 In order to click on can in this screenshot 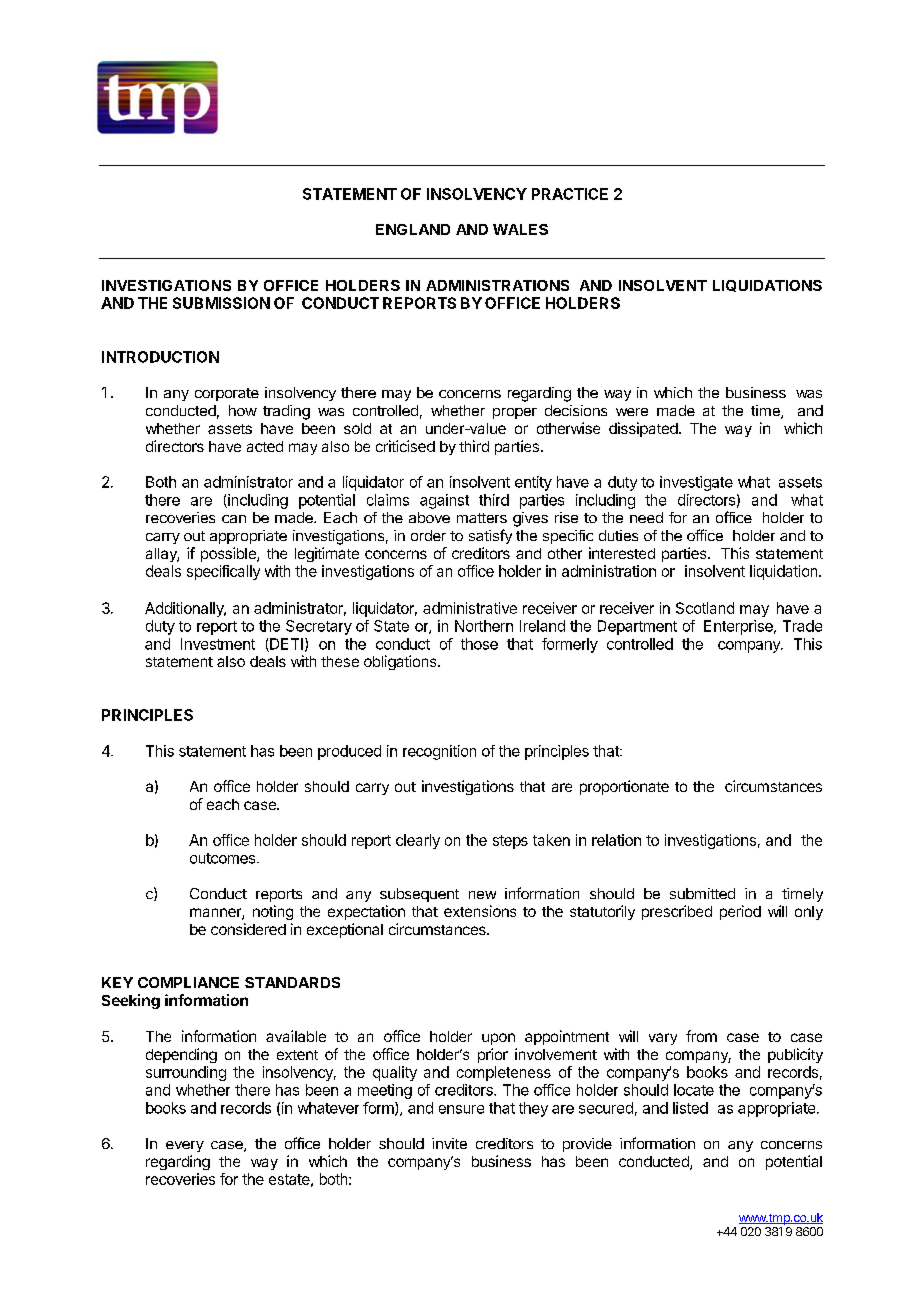, I will do `click(234, 519)`.
